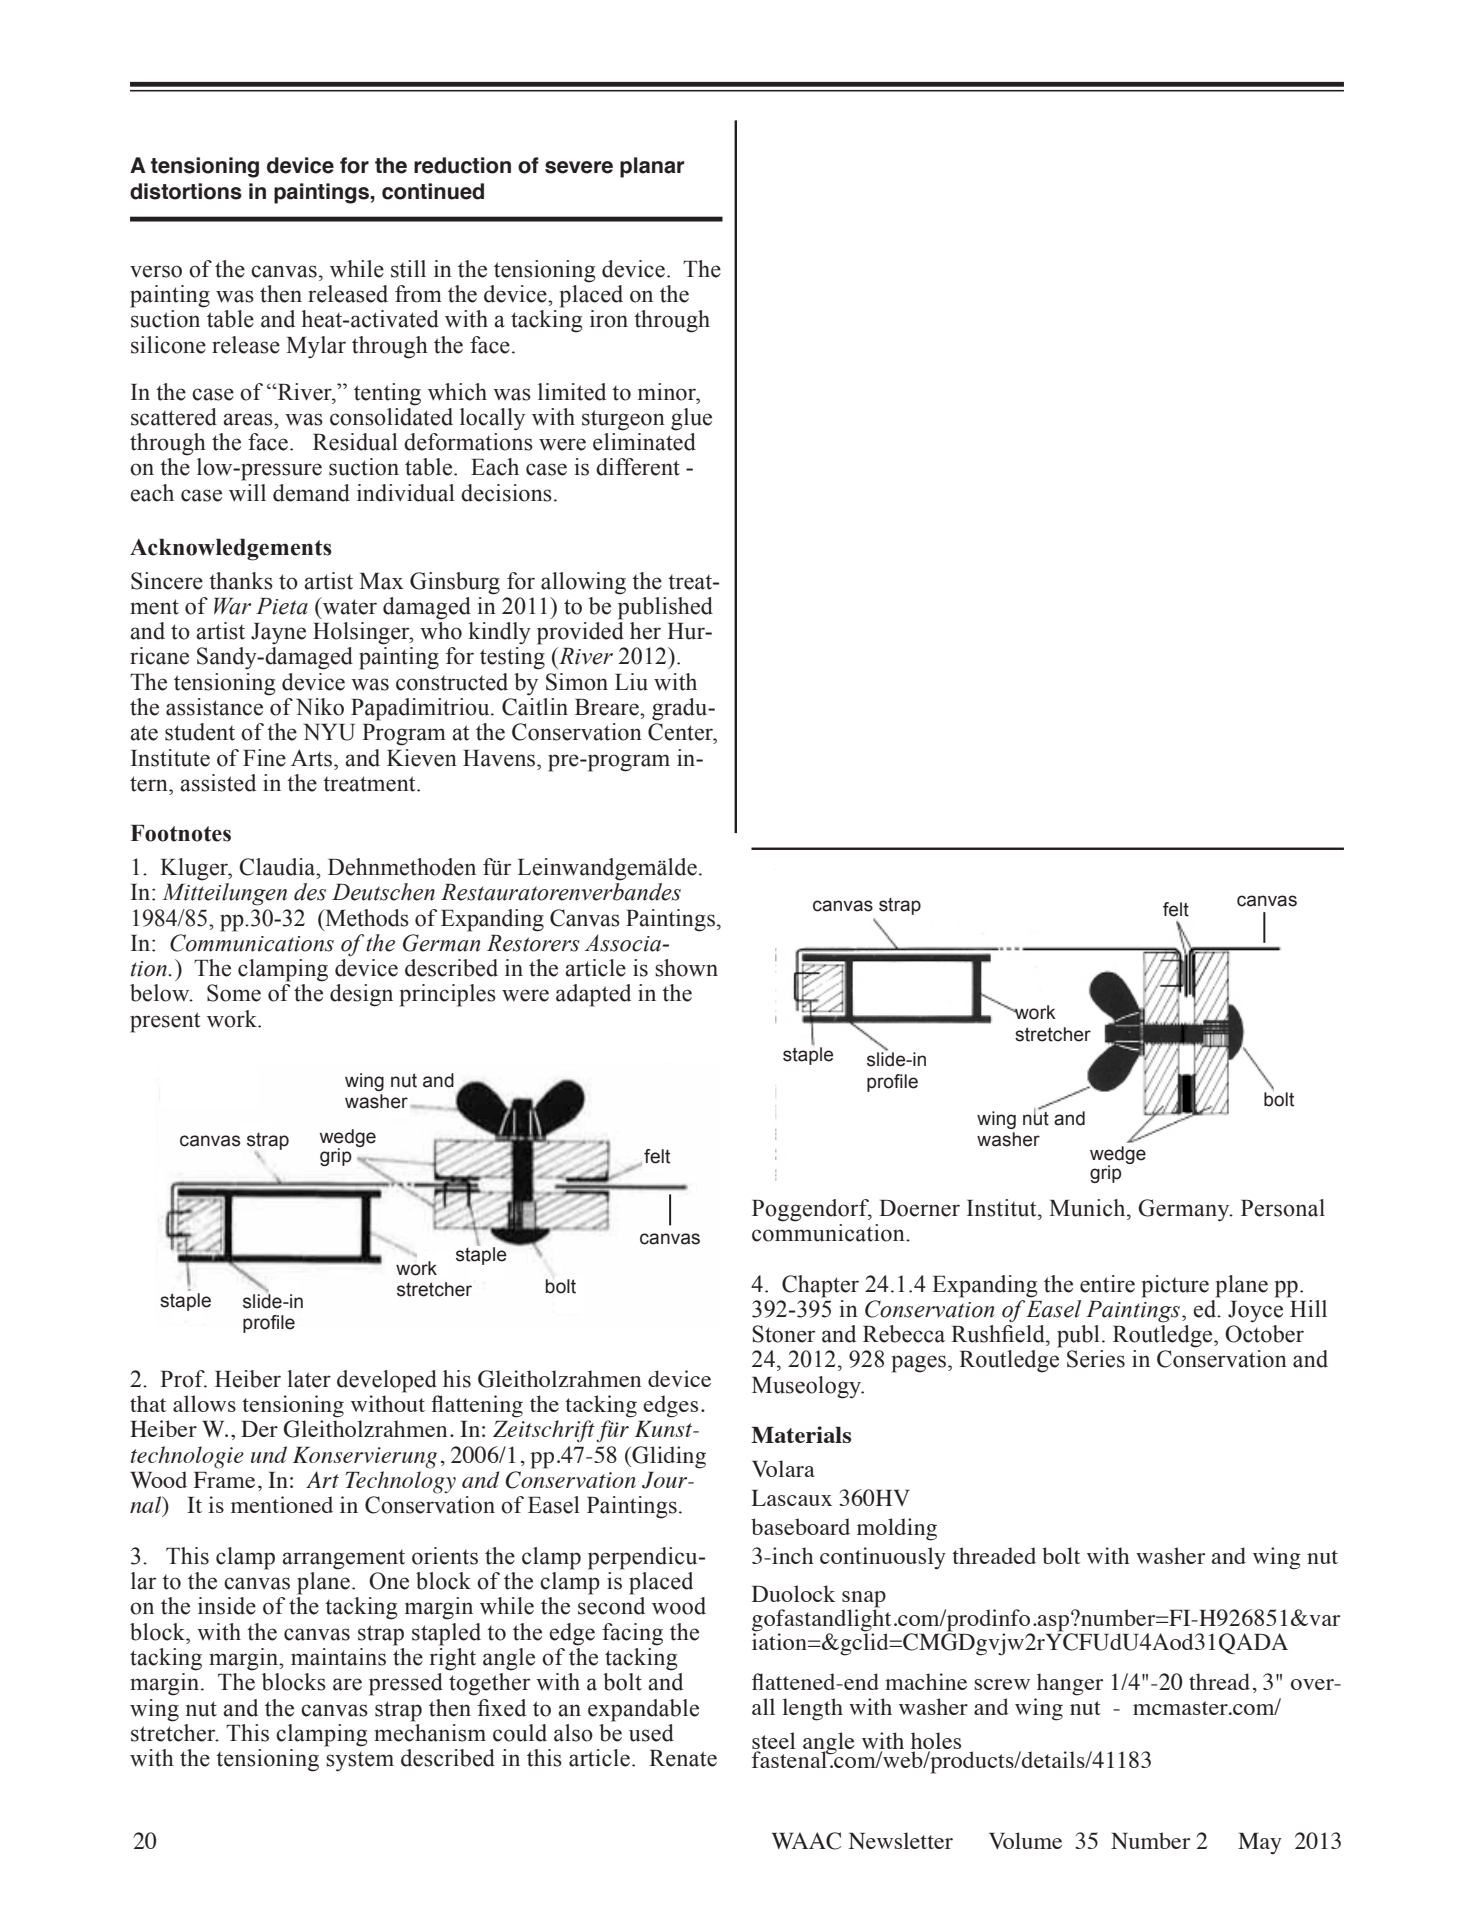 Image resolution: width=1474 pixels, height=1907 pixels. I want to click on Munich, so click(1088, 1208).
